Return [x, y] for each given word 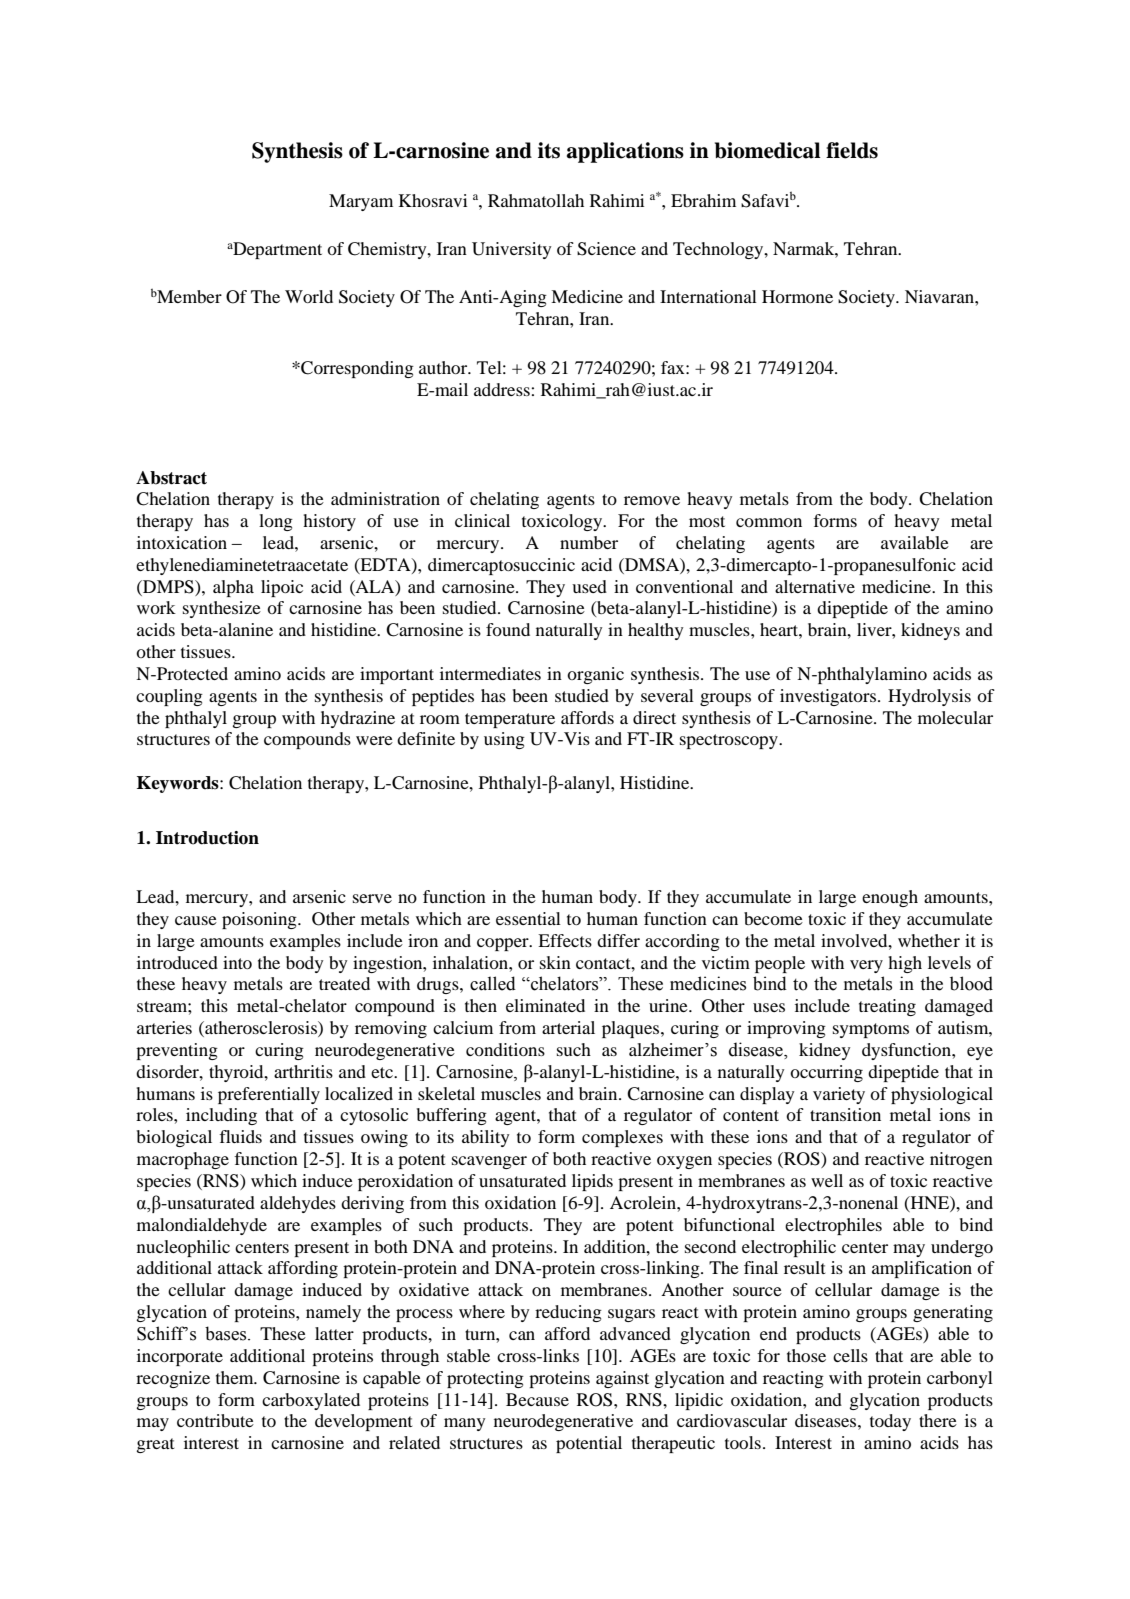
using [504, 740]
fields [852, 150]
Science [606, 249]
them [236, 1377]
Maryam [361, 202]
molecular [955, 717]
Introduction [207, 838]
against [622, 1379]
